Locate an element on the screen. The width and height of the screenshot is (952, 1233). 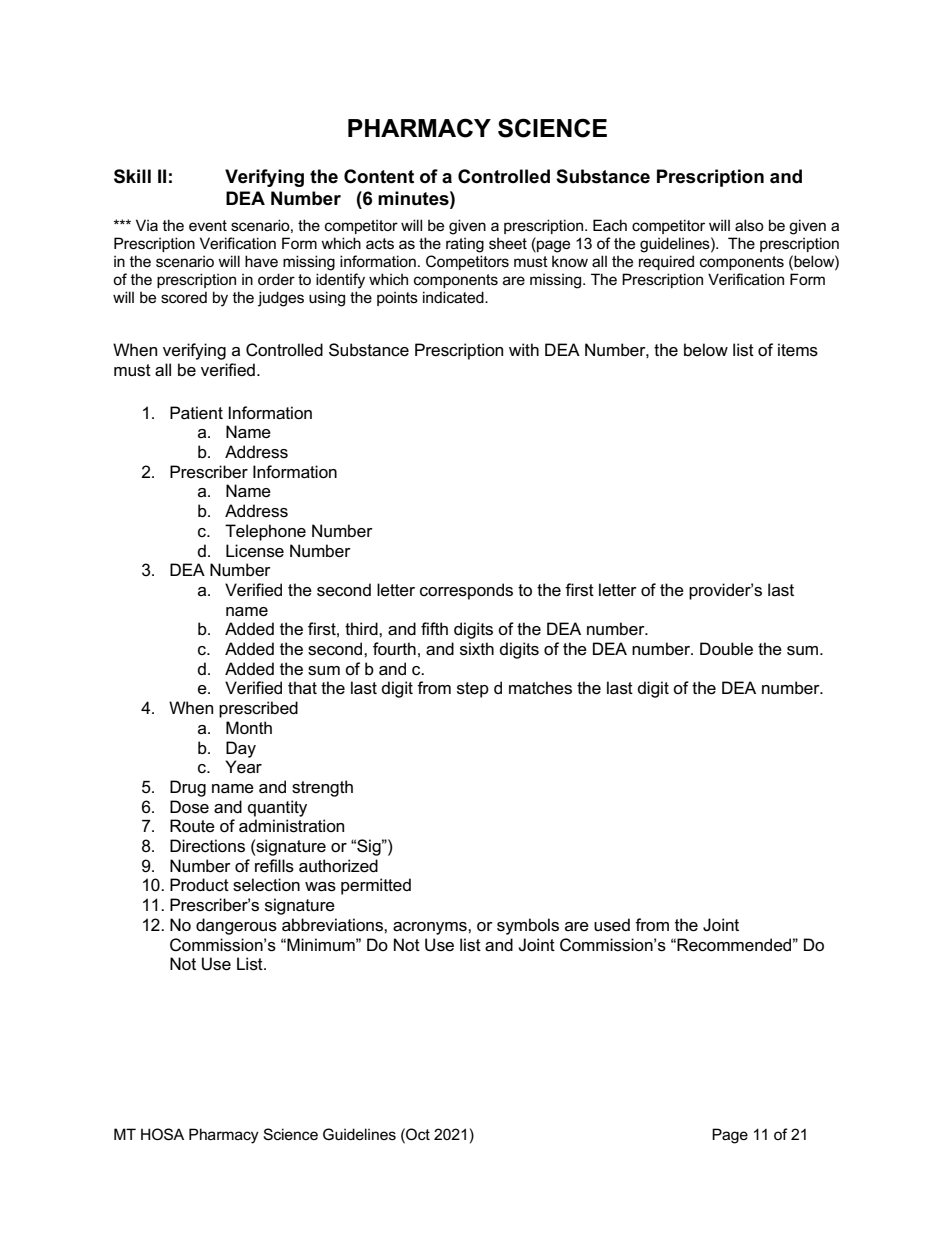
Product is located at coordinates (199, 885).
